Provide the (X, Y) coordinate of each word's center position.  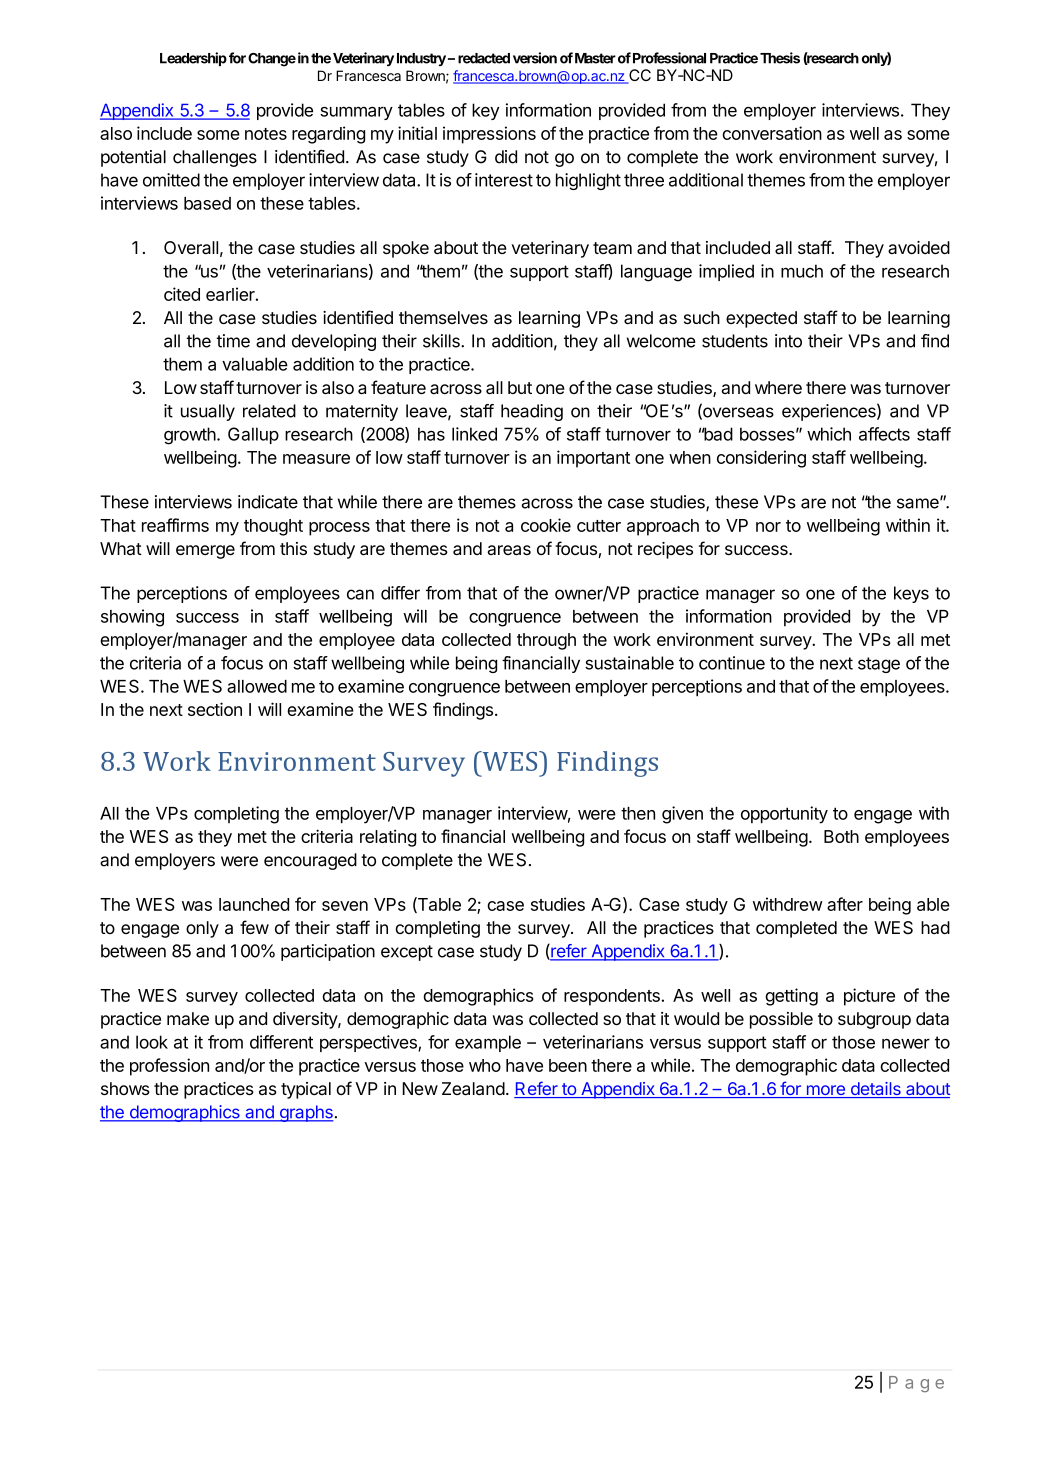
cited (182, 294)
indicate (268, 502)
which (829, 434)
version (535, 58)
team (612, 248)
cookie (546, 525)
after (845, 904)
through (546, 641)
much (802, 271)
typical (306, 1090)
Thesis (780, 58)
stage (879, 665)
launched (254, 904)
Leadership (193, 59)
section (215, 709)
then (638, 813)
